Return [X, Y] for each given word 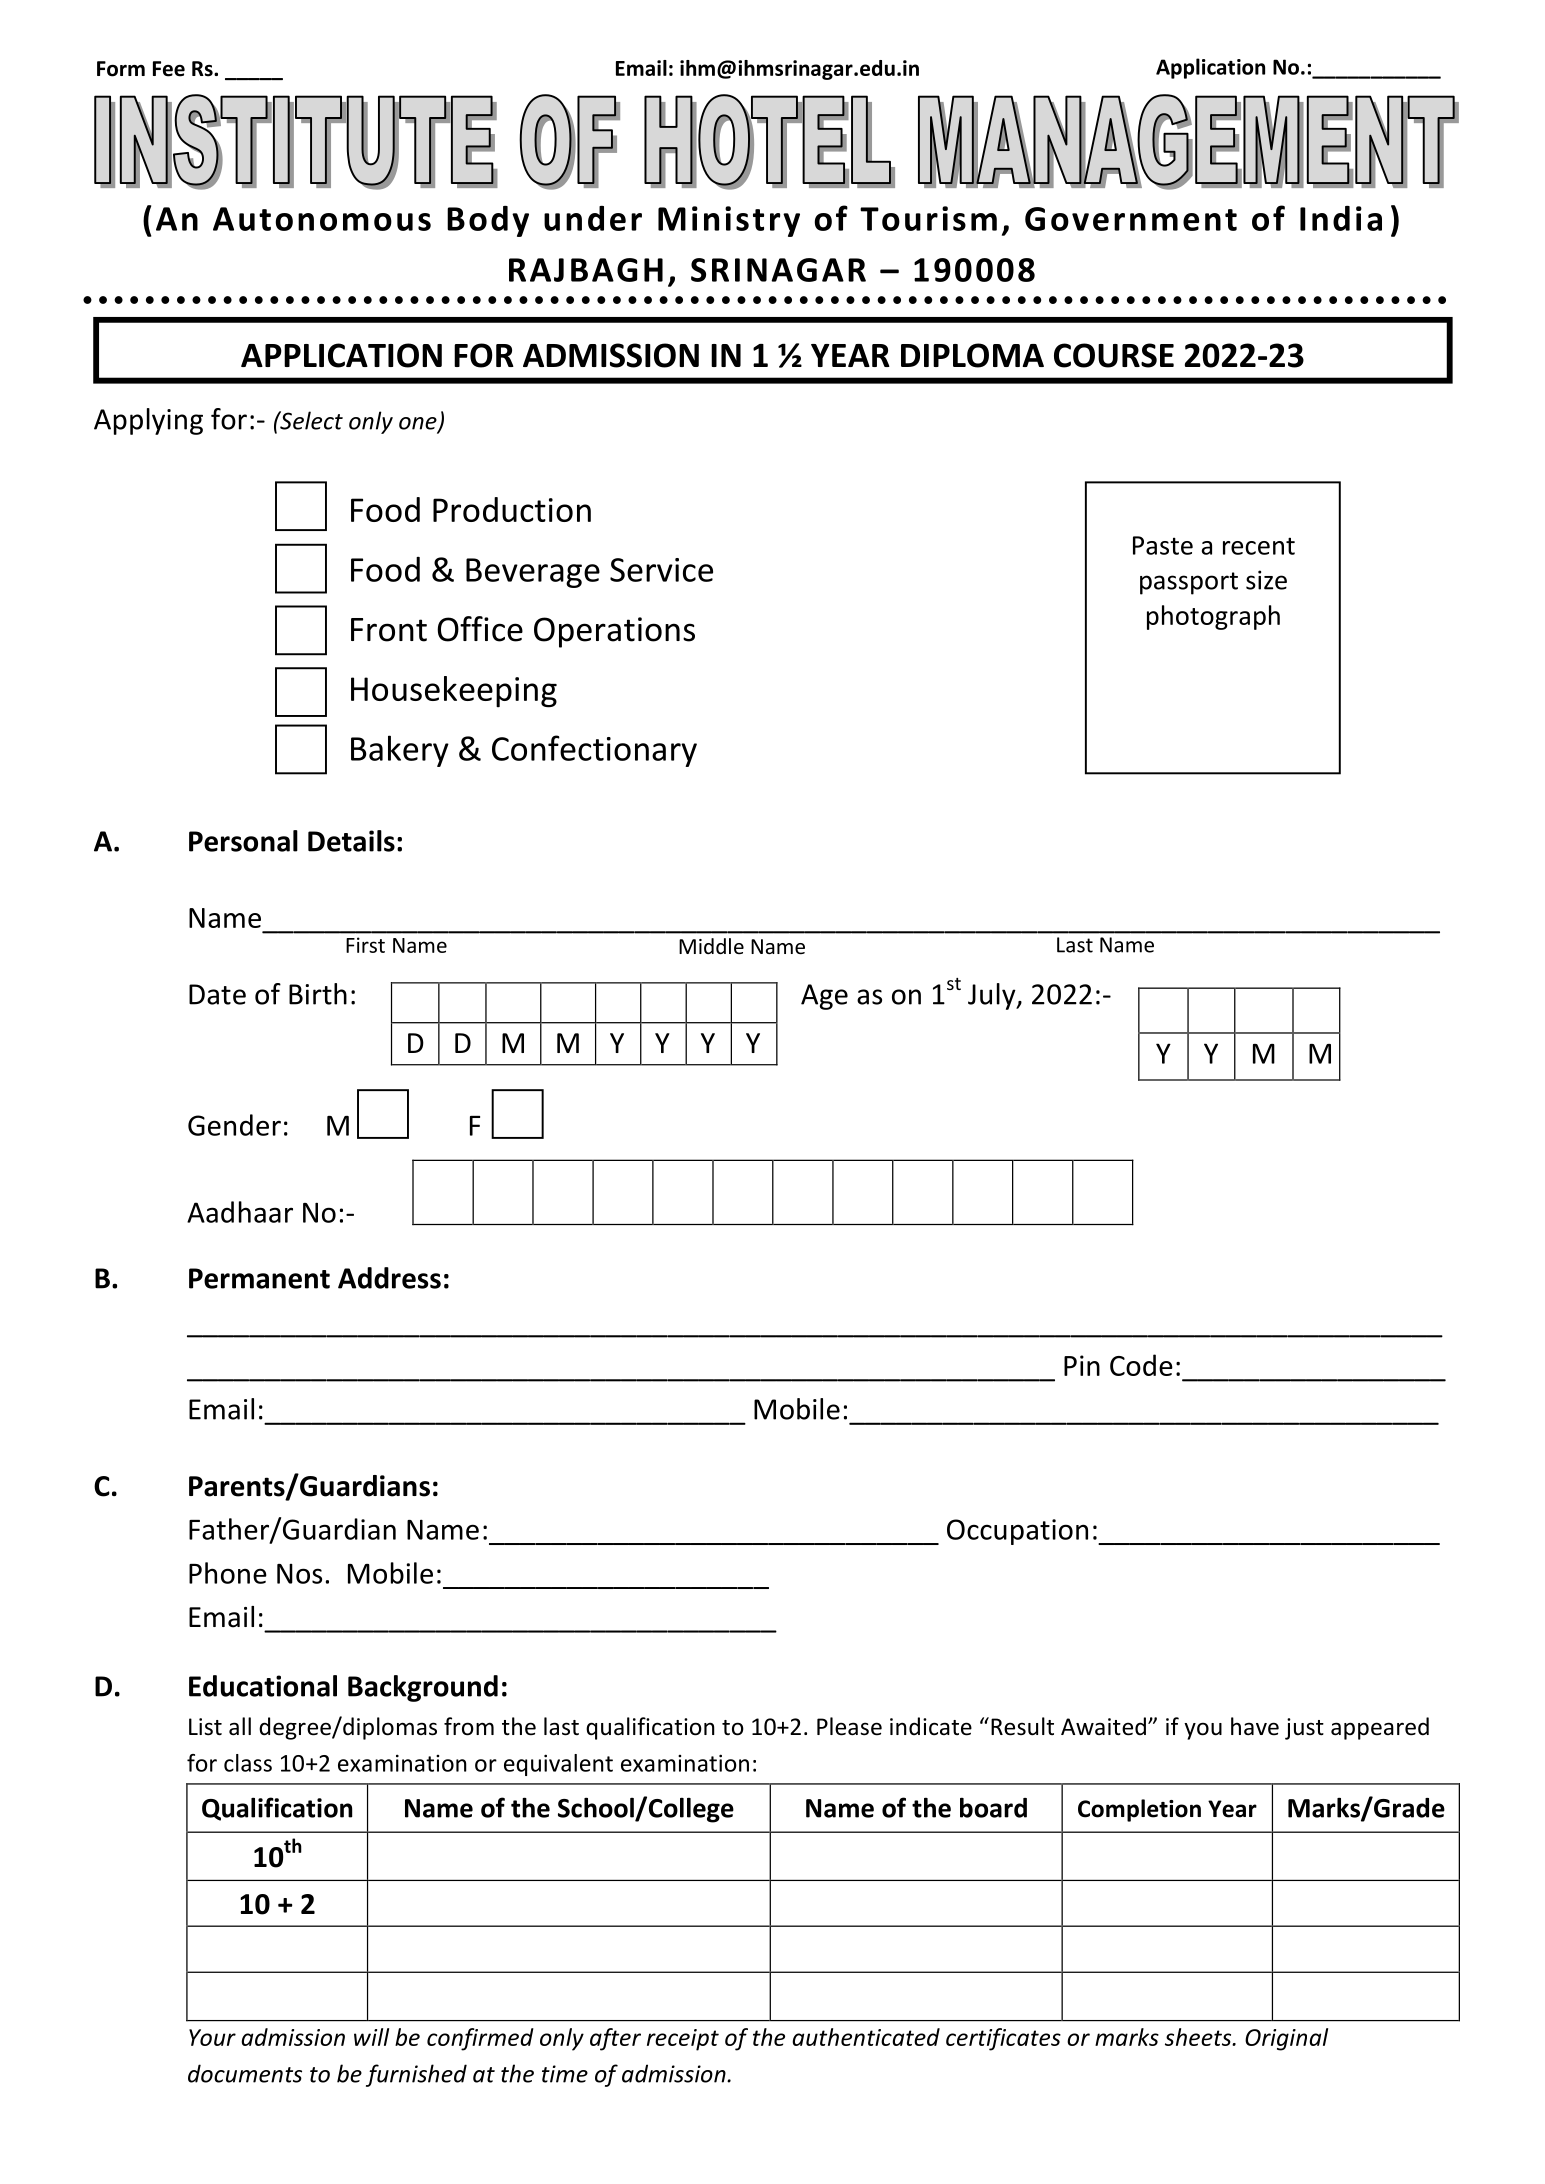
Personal [243, 841]
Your [212, 2037]
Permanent [259, 1278]
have [1255, 1726]
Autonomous [322, 219]
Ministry [729, 221]
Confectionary [594, 751]
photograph [1213, 617]
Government [1131, 219]
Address [389, 1278]
